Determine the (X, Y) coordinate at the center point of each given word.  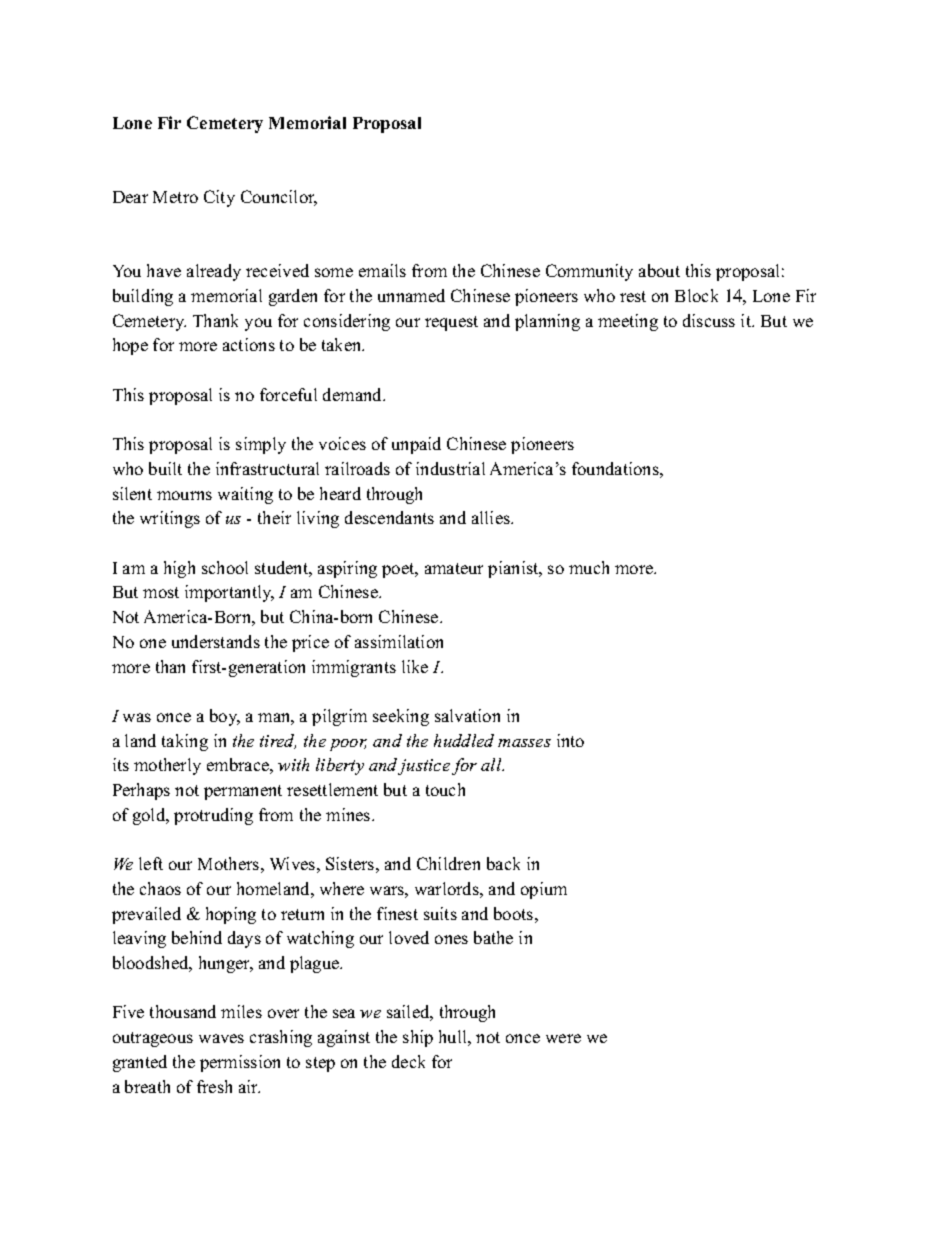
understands (216, 641)
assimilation (399, 641)
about (659, 270)
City (219, 198)
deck (408, 1061)
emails (382, 270)
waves (221, 1038)
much (589, 567)
